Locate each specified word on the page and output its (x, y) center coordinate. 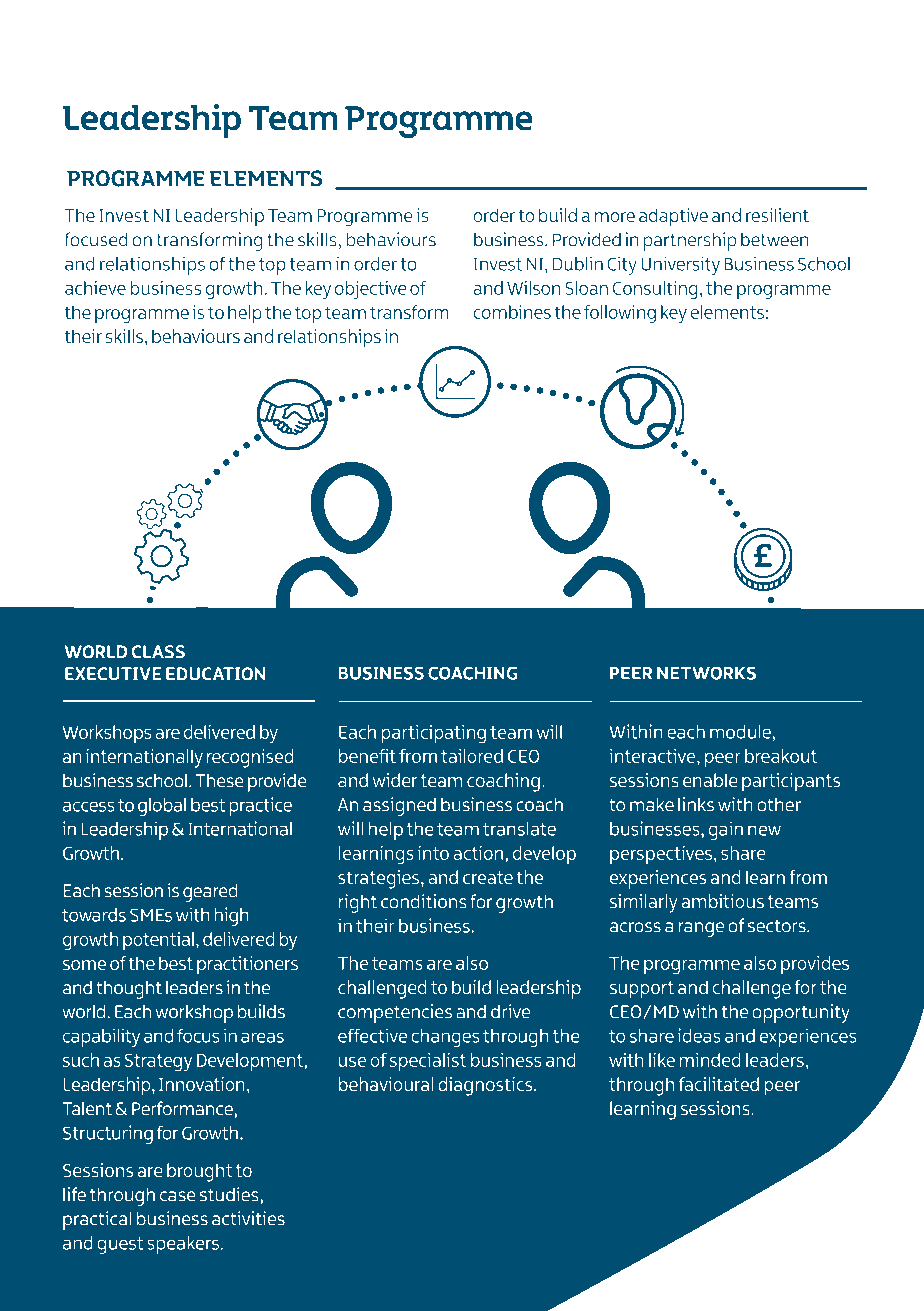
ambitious (723, 901)
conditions (424, 901)
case (178, 1196)
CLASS (158, 652)
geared (210, 892)
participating (433, 734)
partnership (690, 241)
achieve (95, 288)
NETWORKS (706, 673)
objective (371, 290)
